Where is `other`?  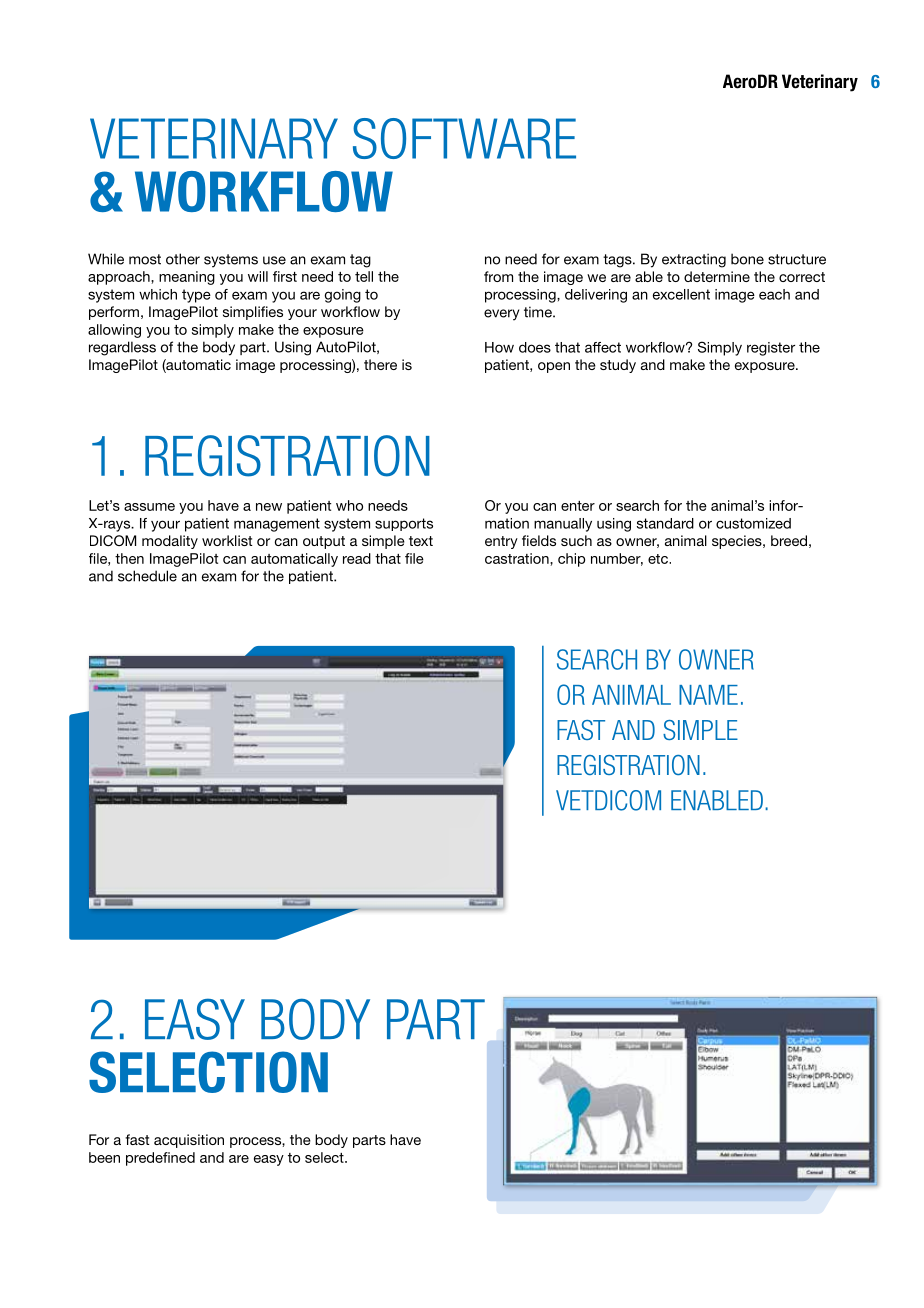 other is located at coordinates (183, 259).
